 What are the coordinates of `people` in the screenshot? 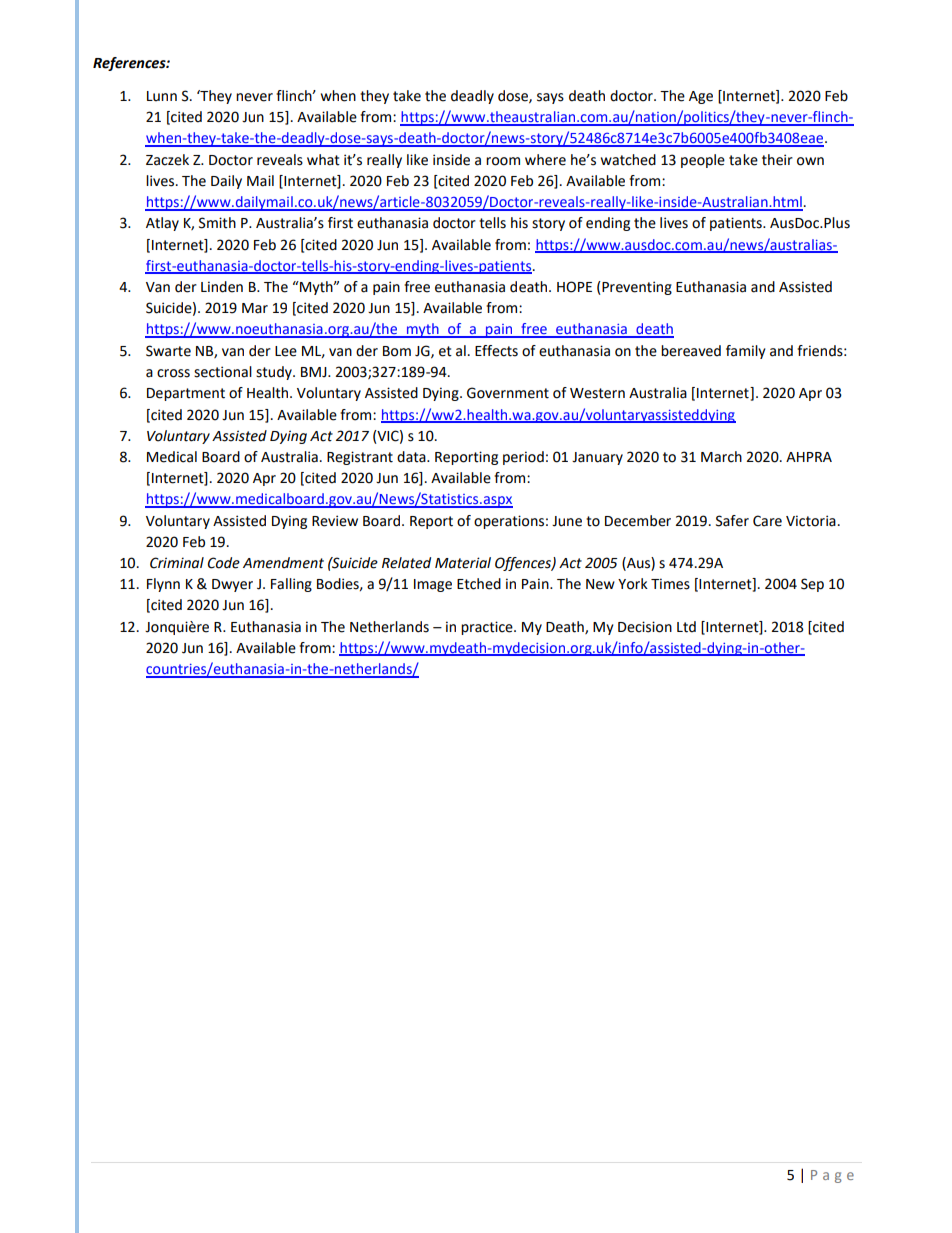 It's located at (703, 161).
